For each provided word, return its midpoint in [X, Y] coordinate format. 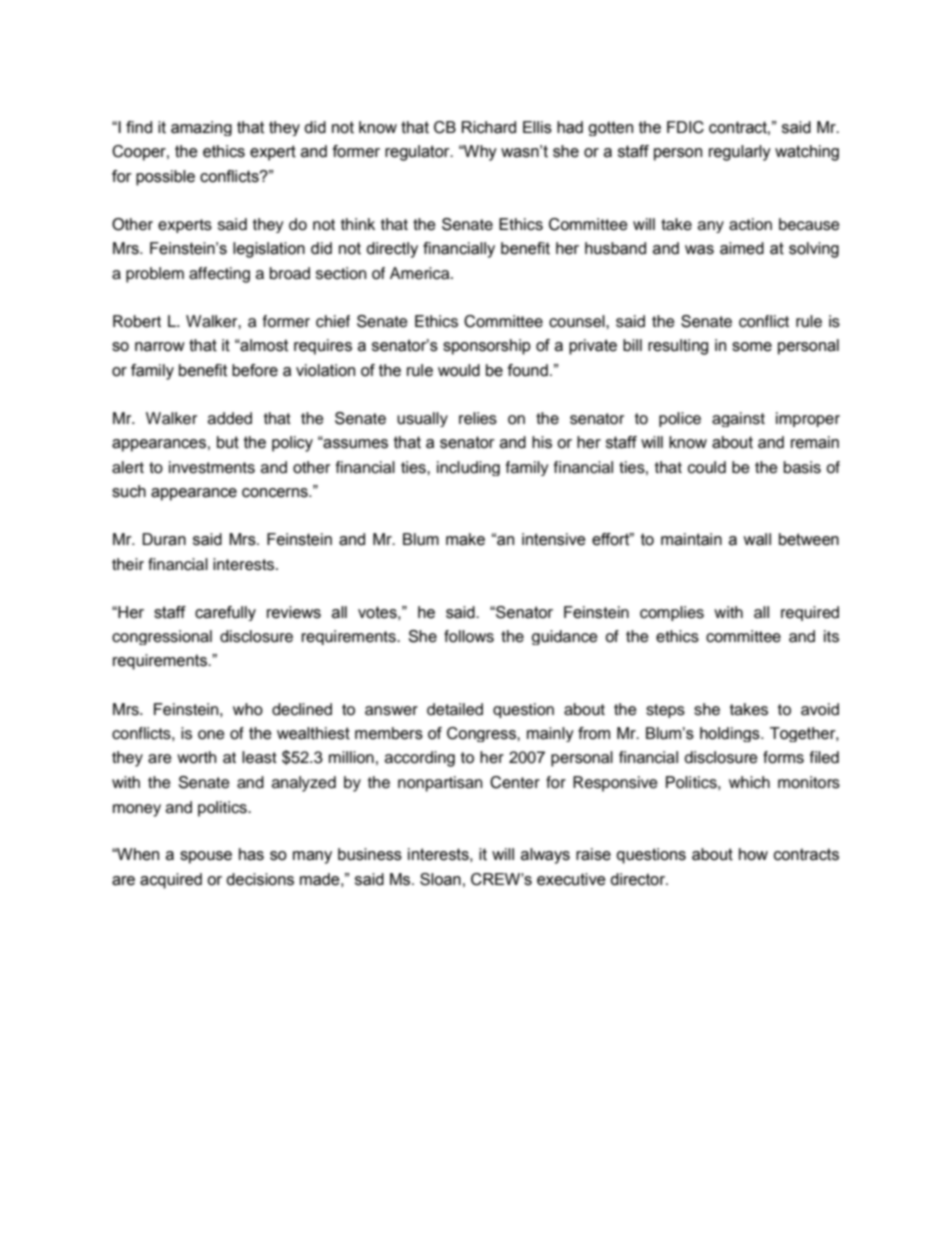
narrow [160, 347]
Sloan [440, 879]
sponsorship [487, 347]
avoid [820, 709]
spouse [206, 857]
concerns [276, 493]
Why [479, 153]
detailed [455, 709]
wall [757, 539]
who [248, 709]
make [465, 539]
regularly [740, 153]
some [752, 347]
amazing [201, 128]
